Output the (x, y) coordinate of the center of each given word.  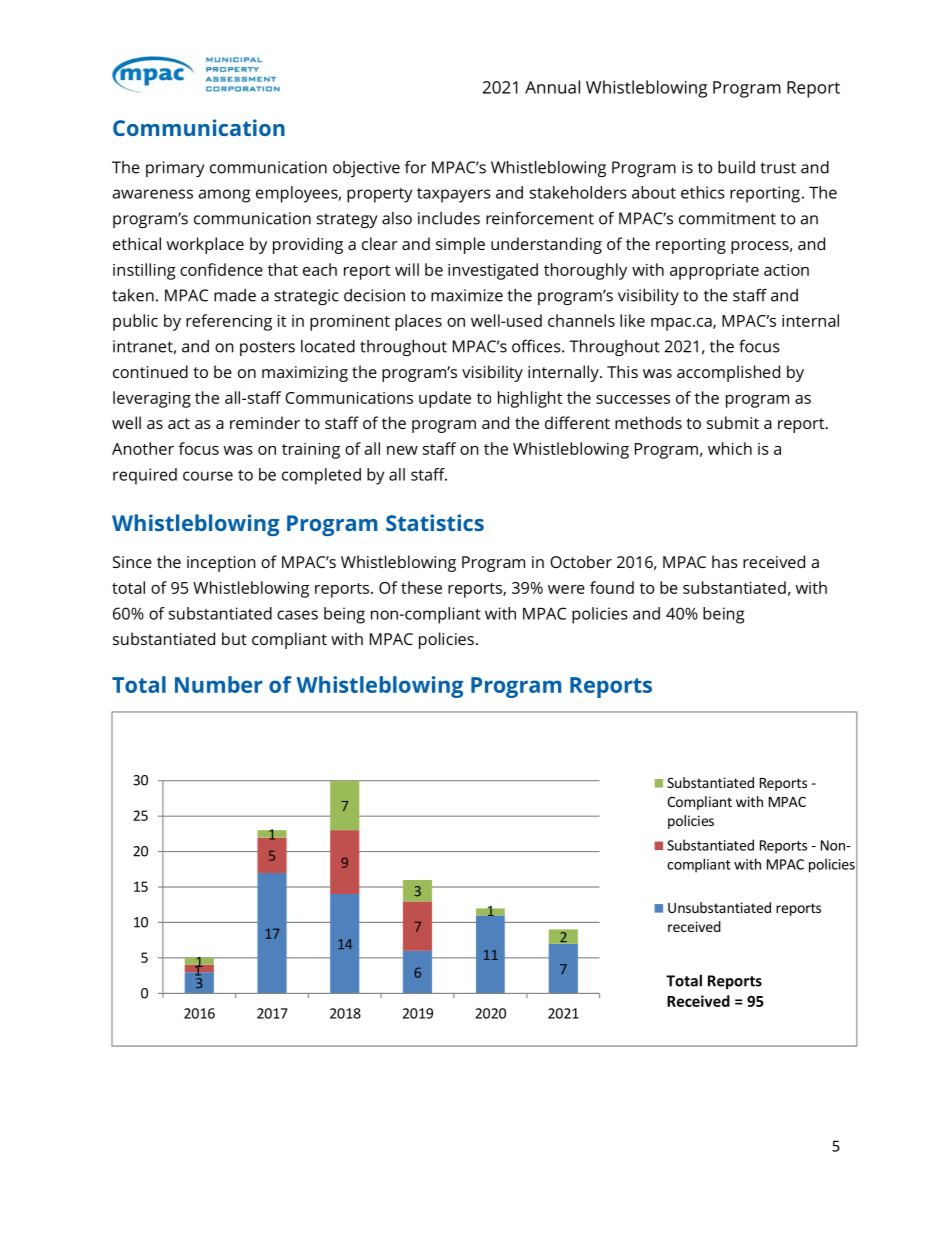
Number (219, 684)
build (736, 167)
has (725, 561)
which (730, 448)
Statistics (435, 522)
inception (221, 564)
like (632, 320)
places (418, 322)
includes (449, 218)
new (402, 450)
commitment (727, 218)
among (225, 196)
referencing (229, 322)
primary (175, 169)
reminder (265, 422)
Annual (552, 87)
